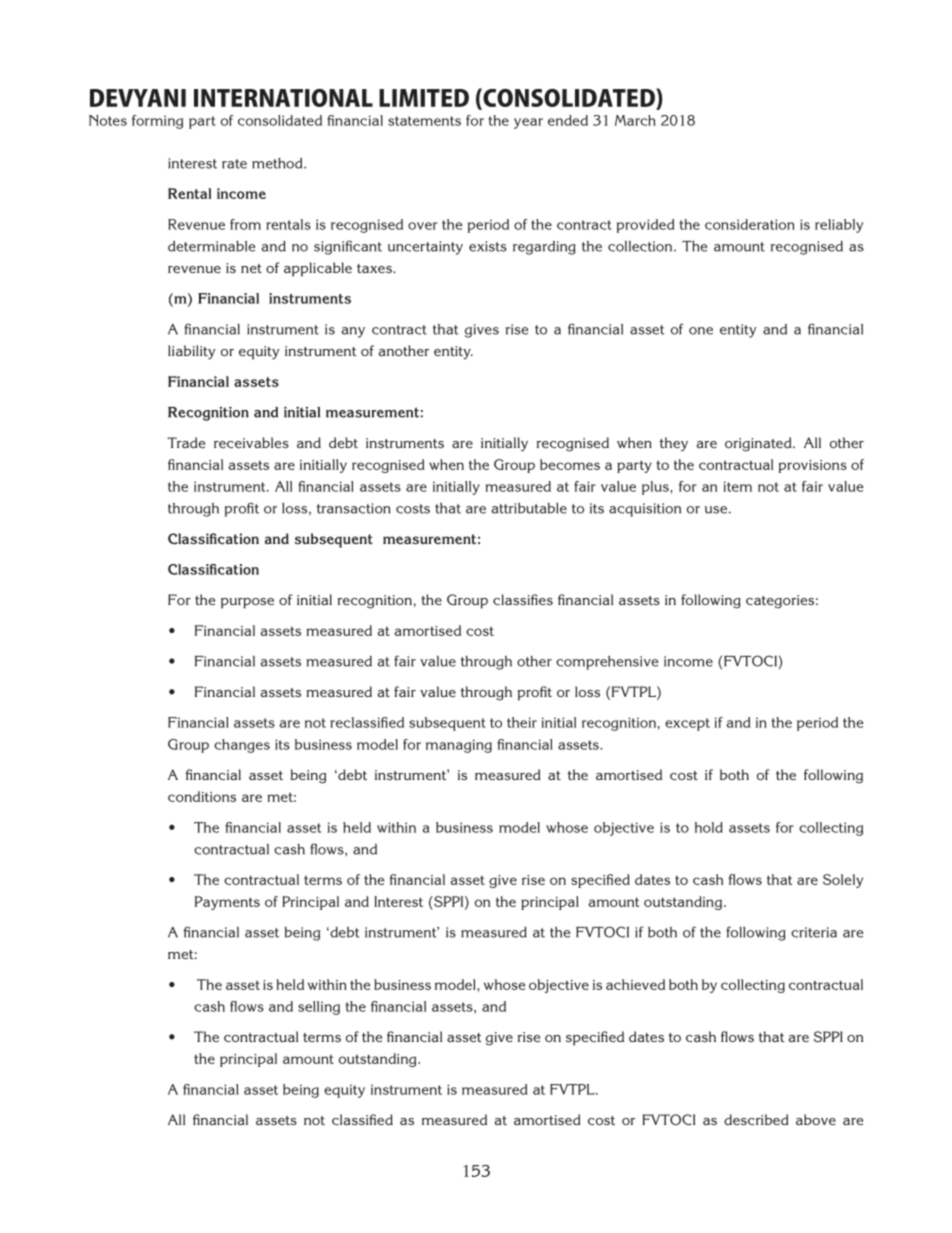  What do you see at coordinates (635, 120) in the screenshot?
I see `March` at bounding box center [635, 120].
